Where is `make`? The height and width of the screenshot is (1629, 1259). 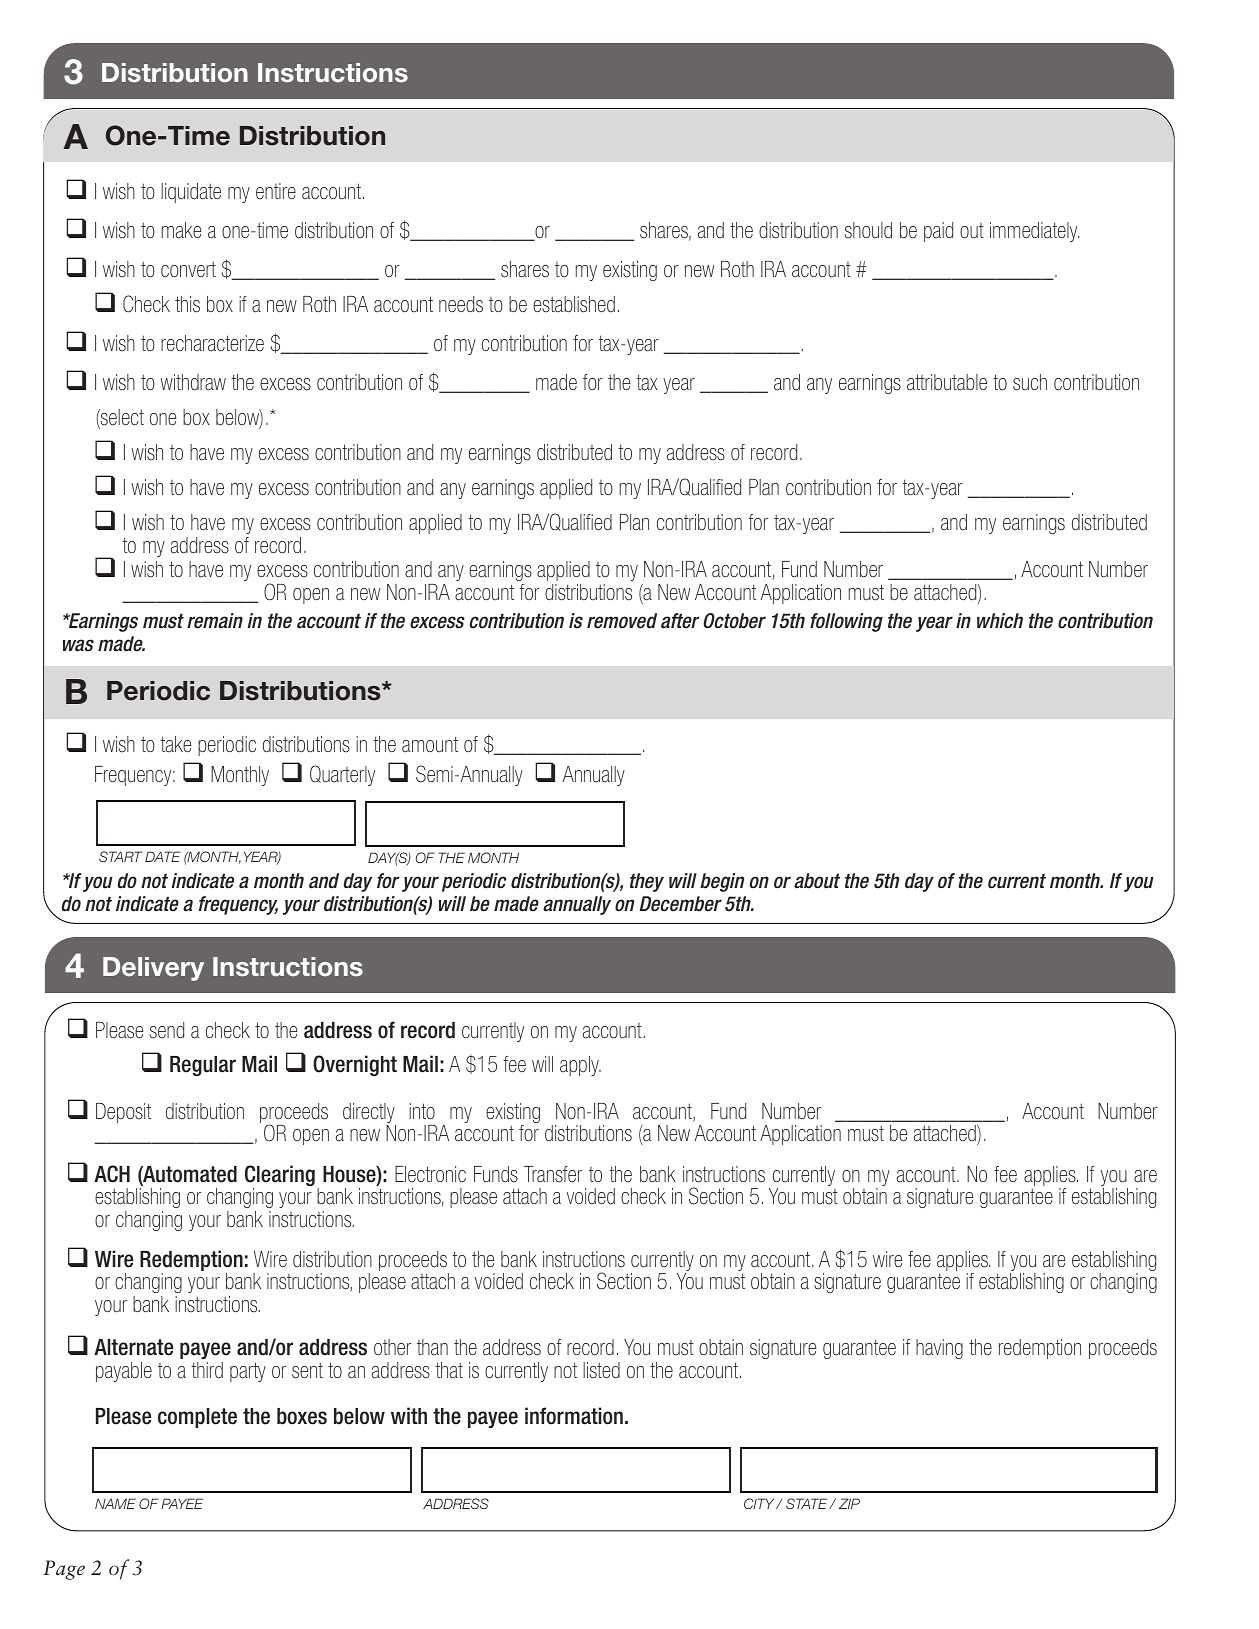
make is located at coordinates (181, 230).
